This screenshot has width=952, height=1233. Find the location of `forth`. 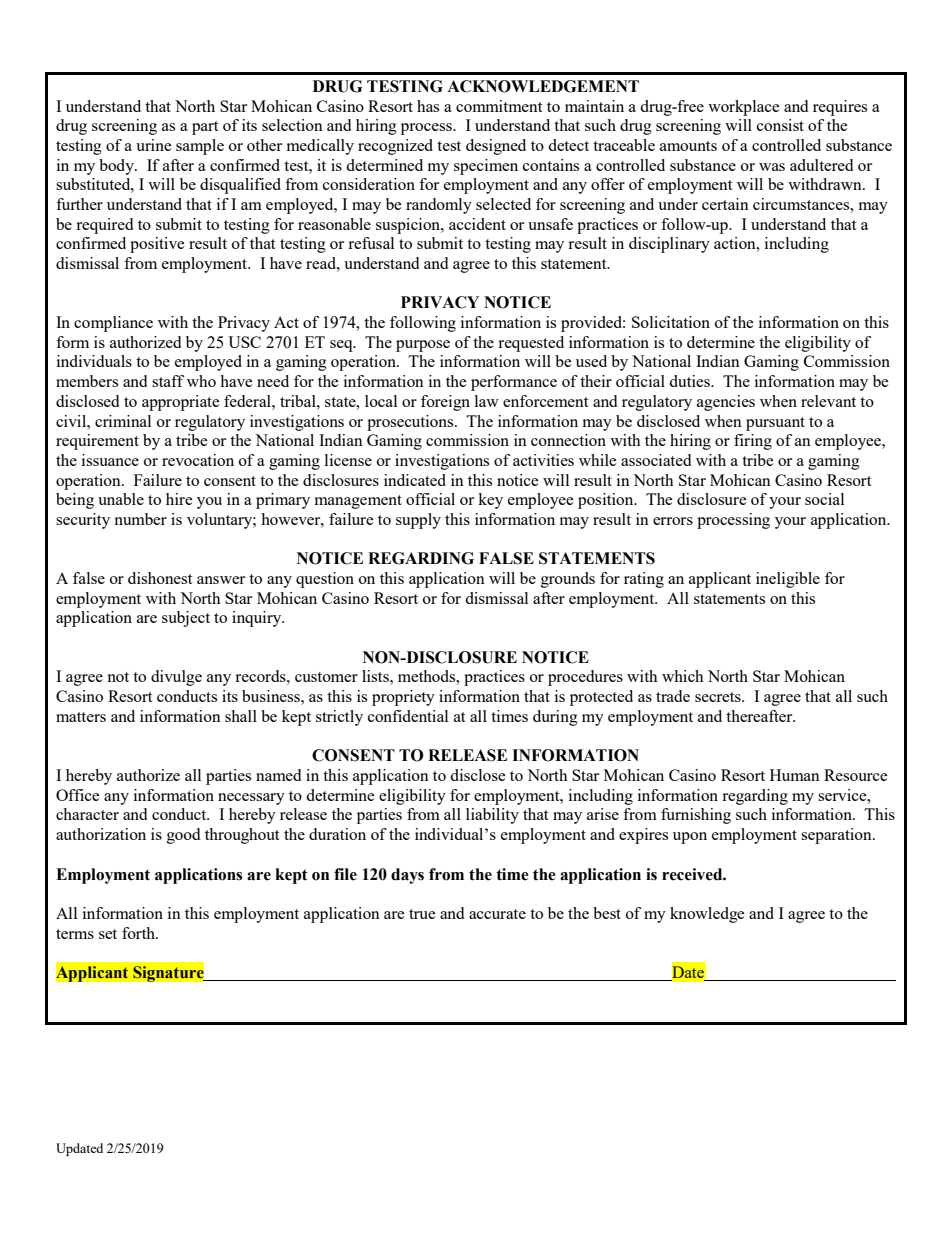

forth is located at coordinates (139, 933).
